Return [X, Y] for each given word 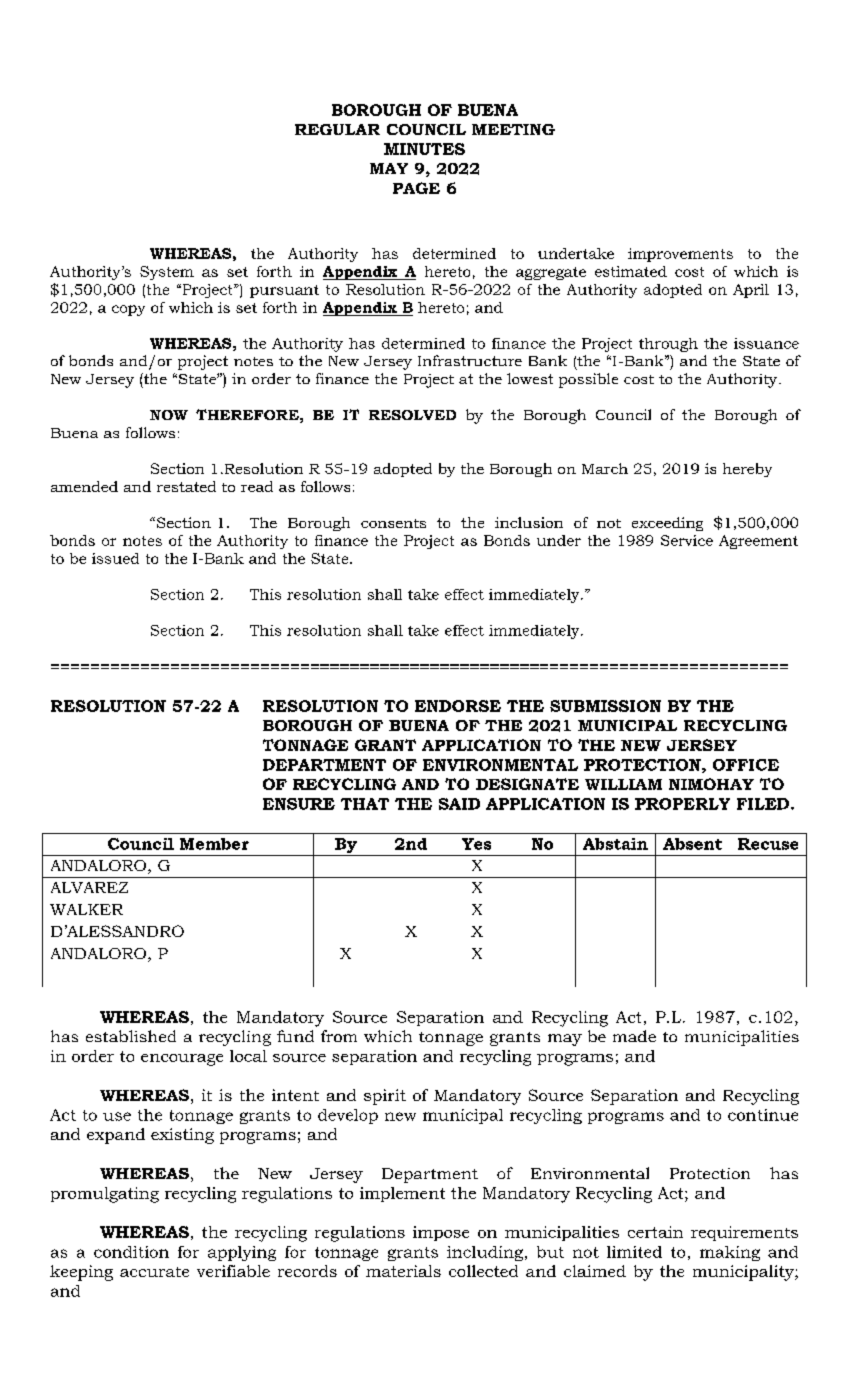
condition [131, 1252]
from [339, 1036]
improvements [680, 255]
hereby [747, 470]
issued [115, 558]
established [131, 1036]
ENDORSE [458, 706]
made [634, 1036]
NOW [169, 415]
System [167, 273]
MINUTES [424, 149]
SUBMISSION [605, 706]
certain [655, 1232]
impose [441, 1233]
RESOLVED [412, 415]
